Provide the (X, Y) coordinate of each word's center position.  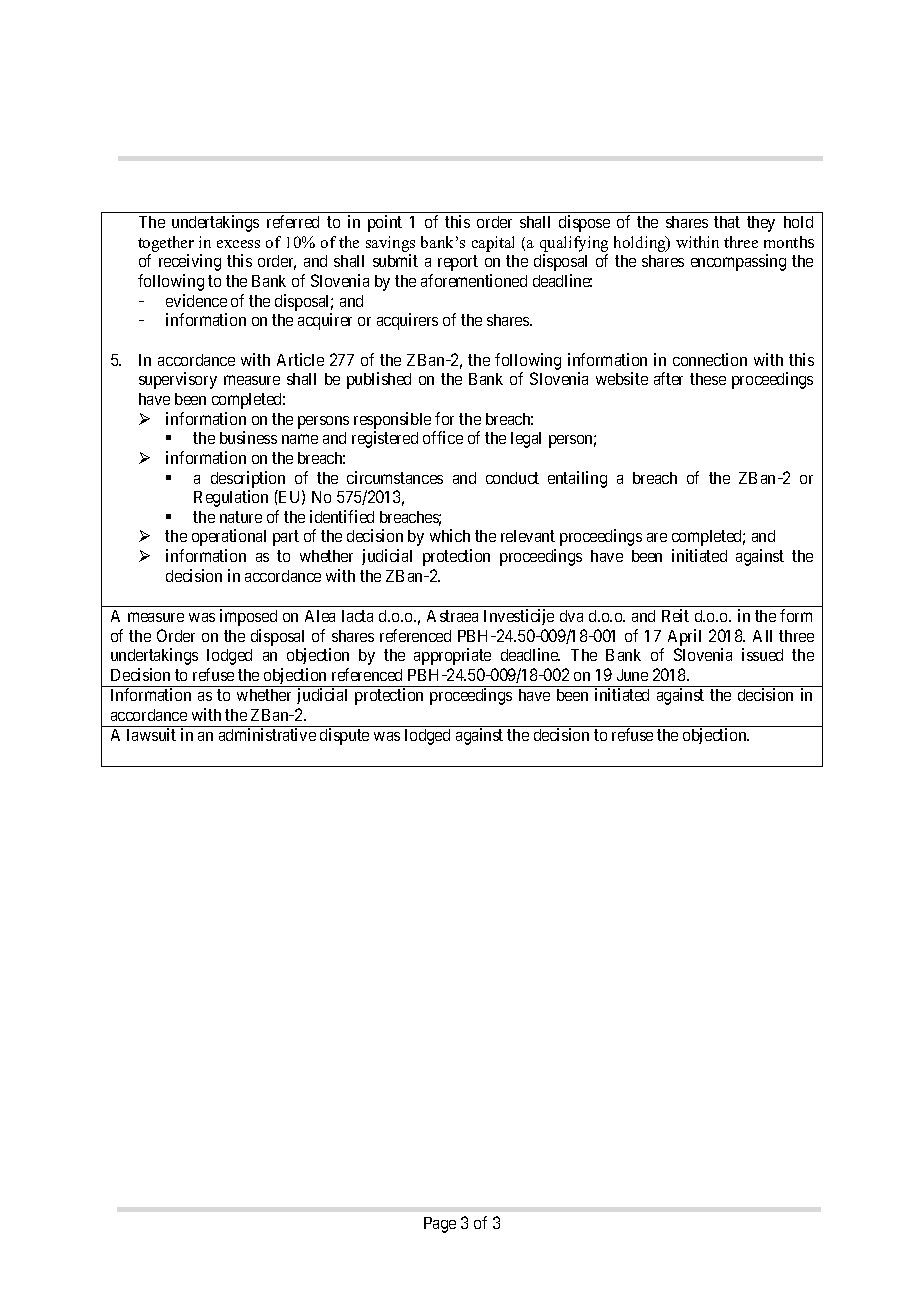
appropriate (452, 656)
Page (440, 1225)
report (458, 263)
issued (762, 654)
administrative (267, 734)
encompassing (738, 262)
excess (238, 244)
